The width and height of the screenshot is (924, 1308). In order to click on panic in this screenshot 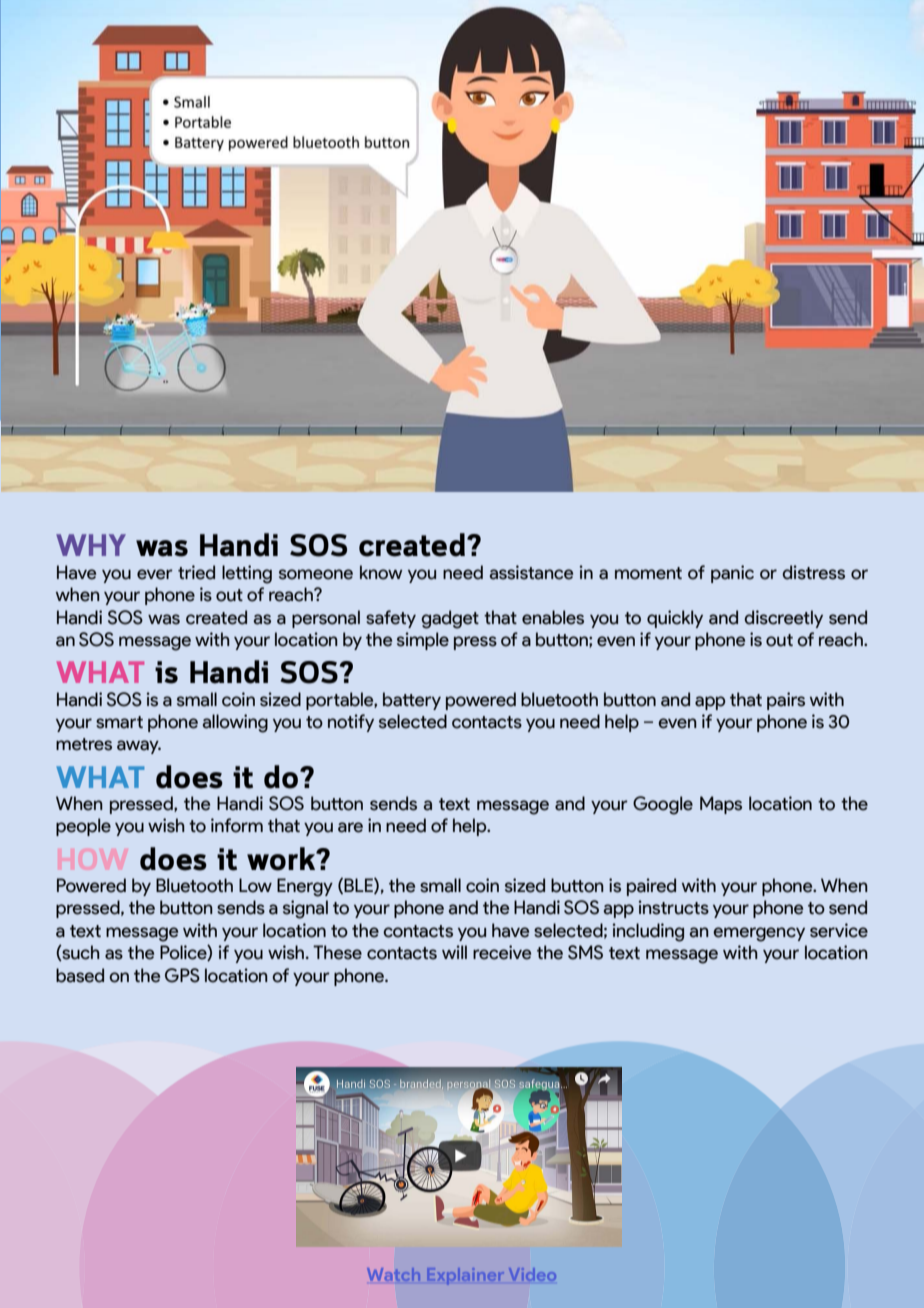, I will do `click(732, 574)`.
